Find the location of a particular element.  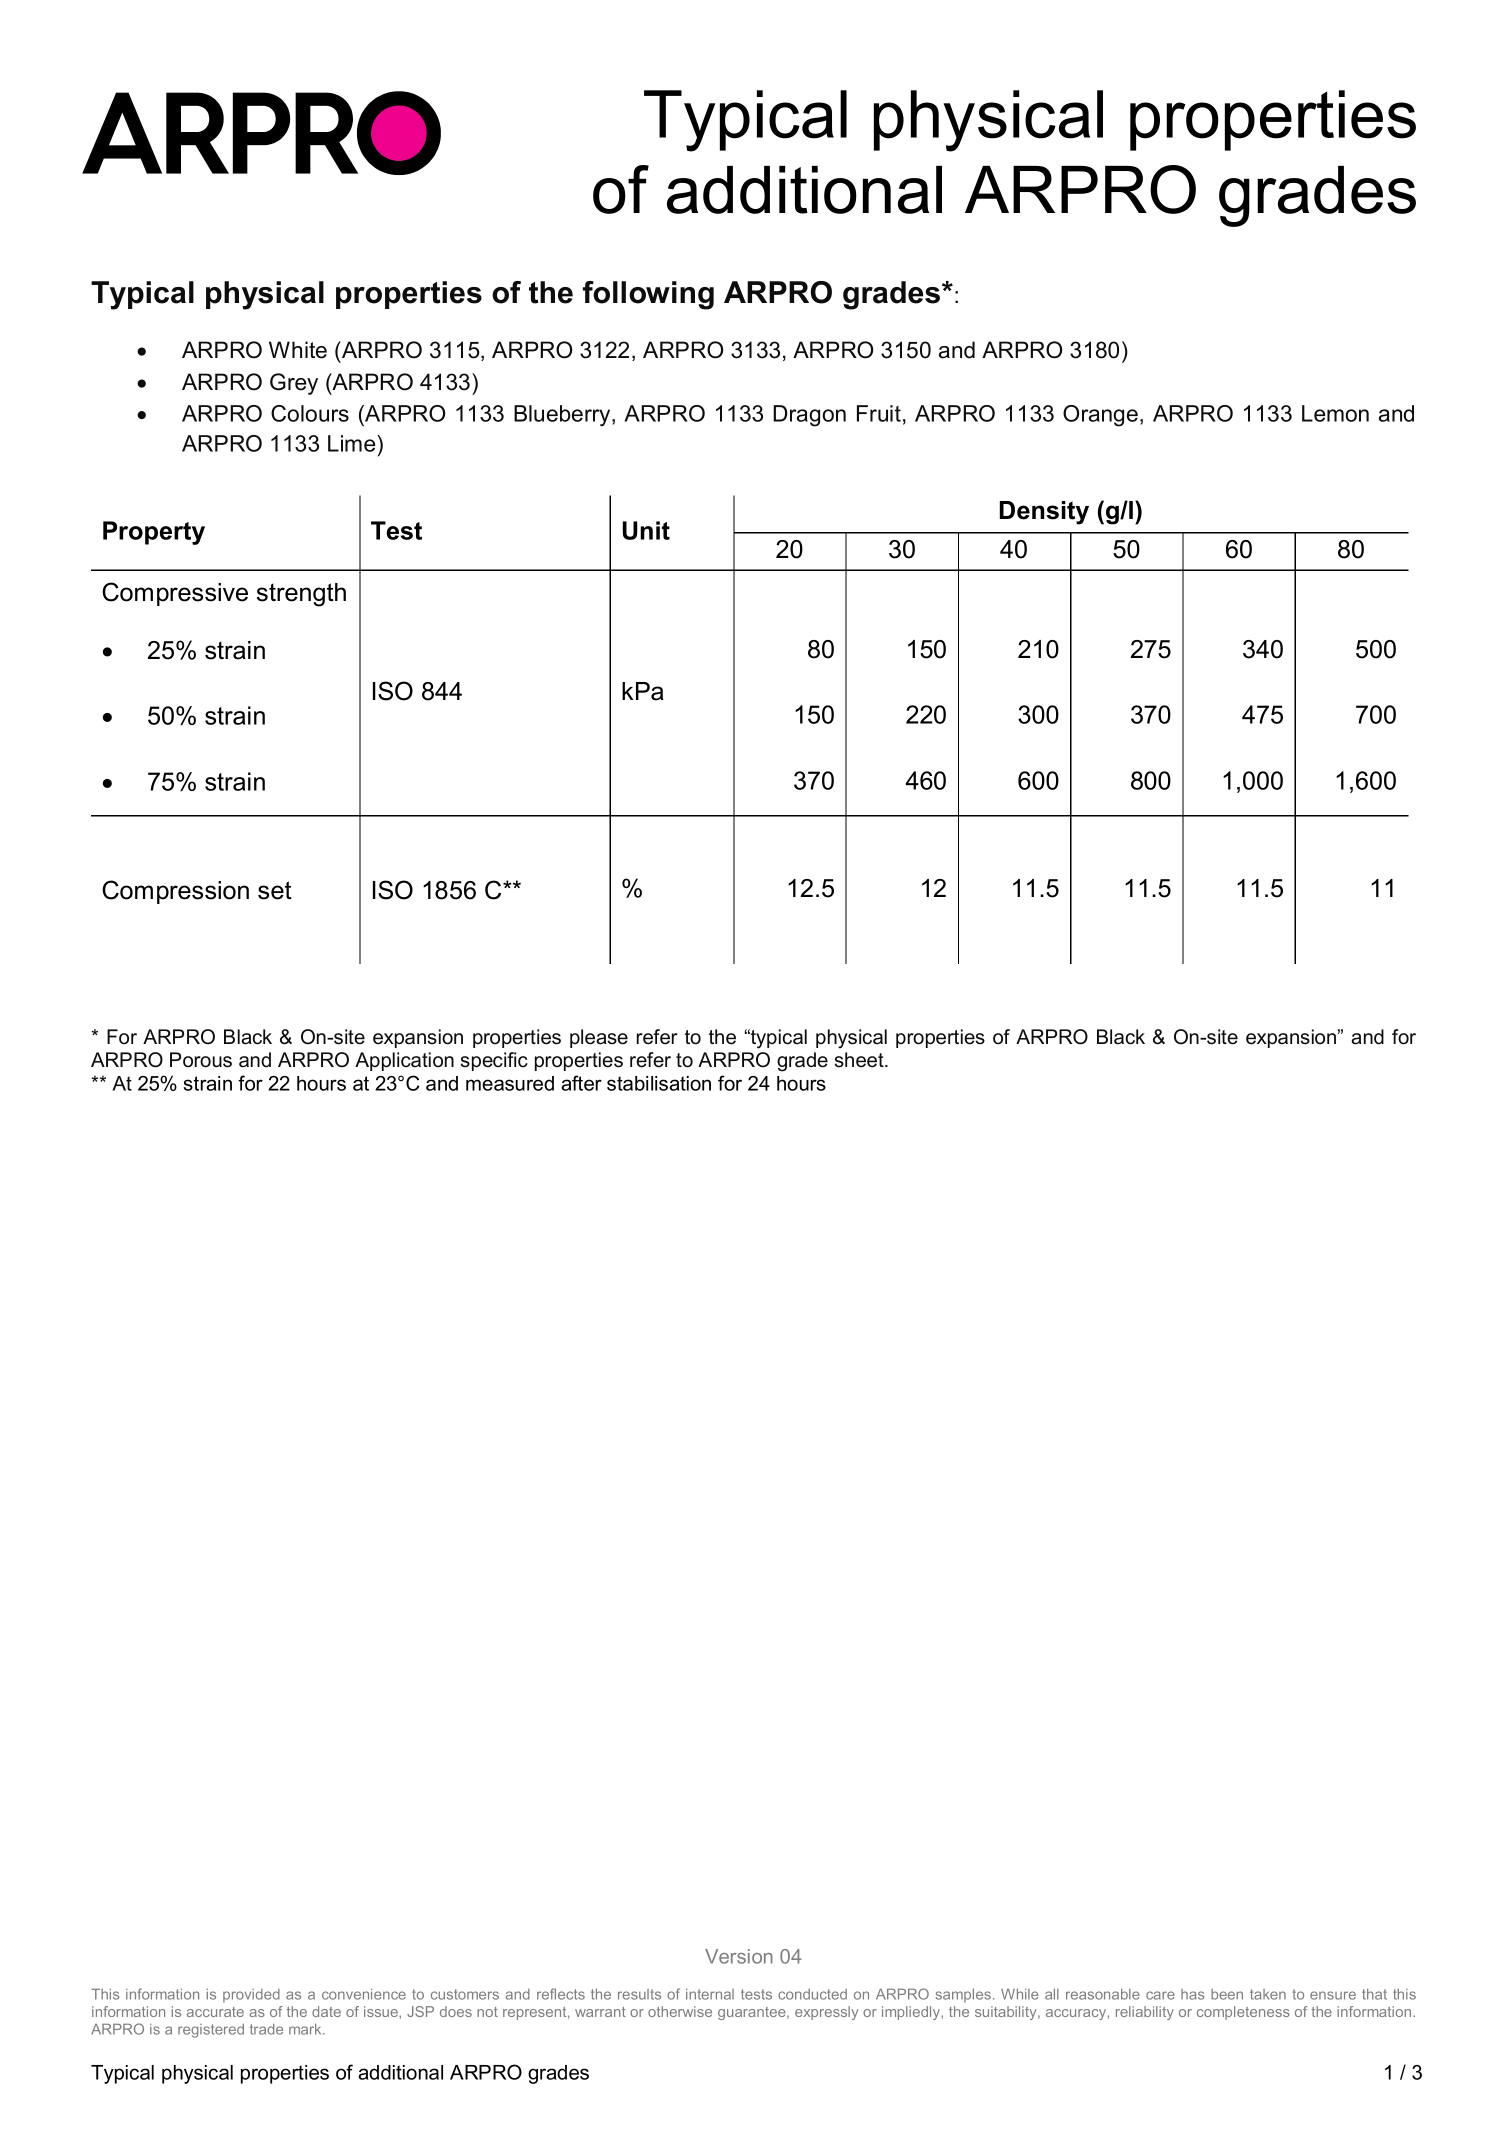

following is located at coordinates (648, 295).
